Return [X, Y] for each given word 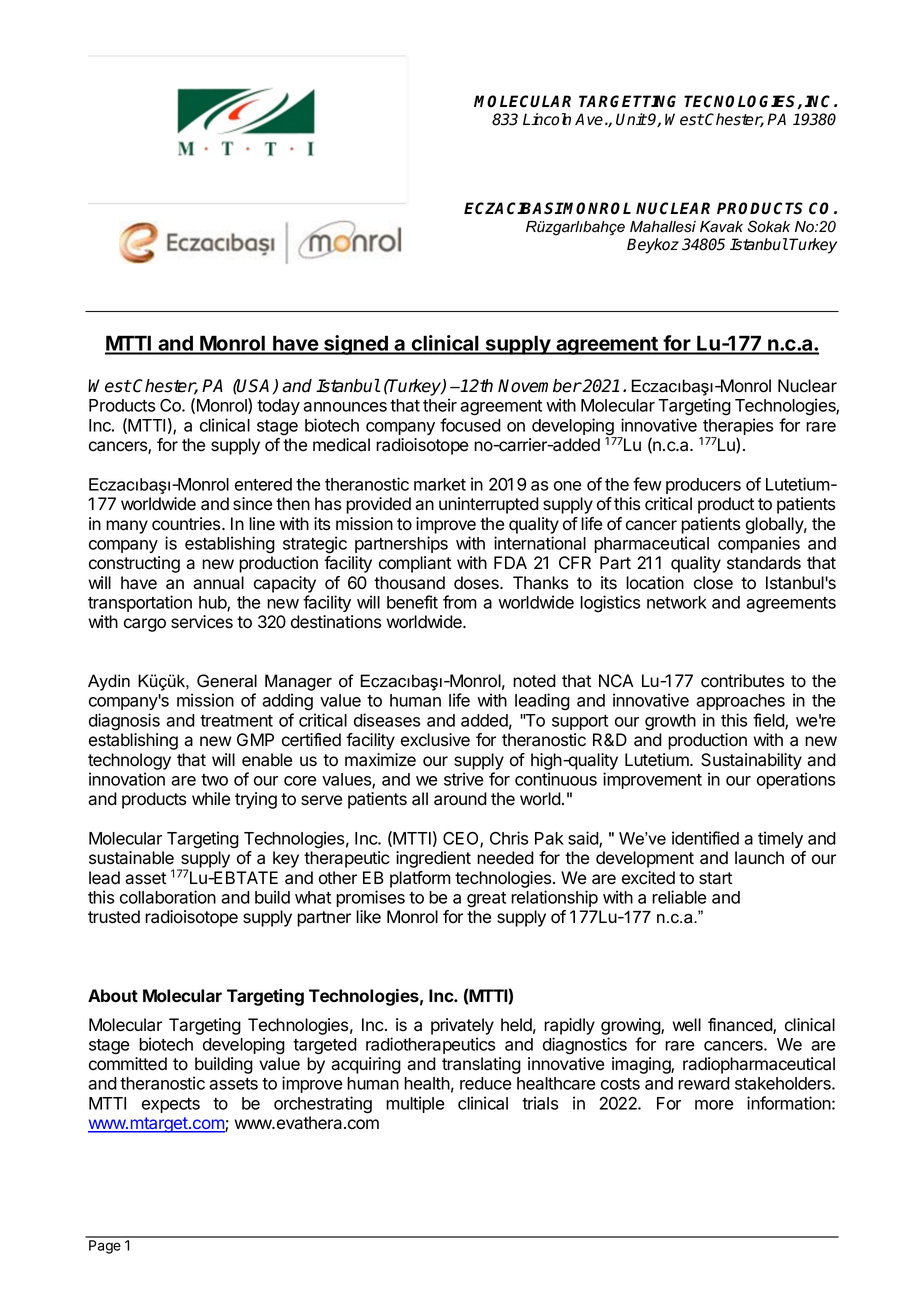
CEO [462, 839]
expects [171, 1105]
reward [704, 1083]
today [278, 407]
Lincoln [547, 119]
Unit [631, 119]
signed [356, 345]
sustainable [131, 858]
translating [481, 1065]
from [460, 602]
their [440, 405]
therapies [737, 428]
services [202, 622]
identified [705, 838]
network [677, 602]
